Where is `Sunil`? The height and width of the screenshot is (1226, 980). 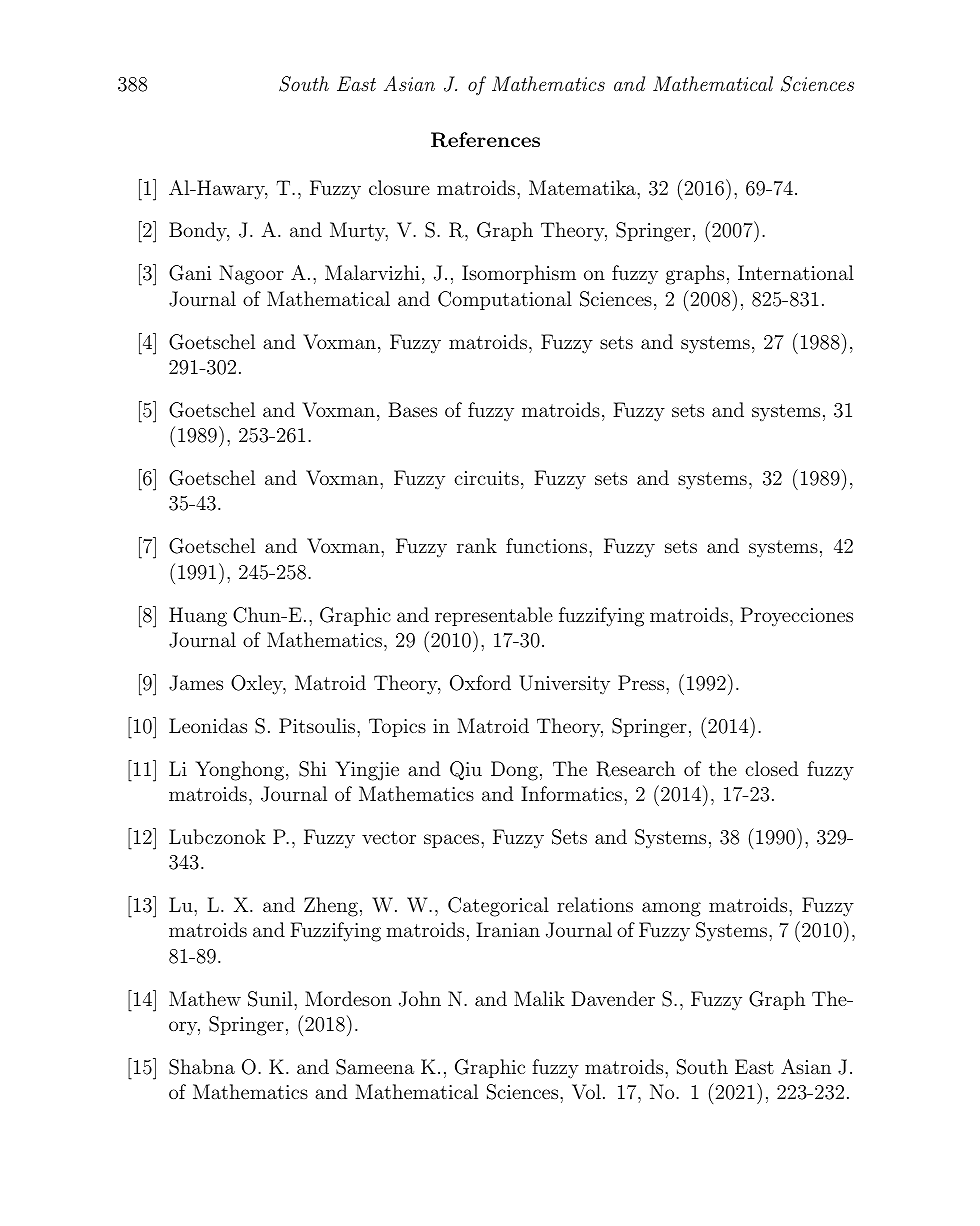 Sunil is located at coordinates (271, 999).
